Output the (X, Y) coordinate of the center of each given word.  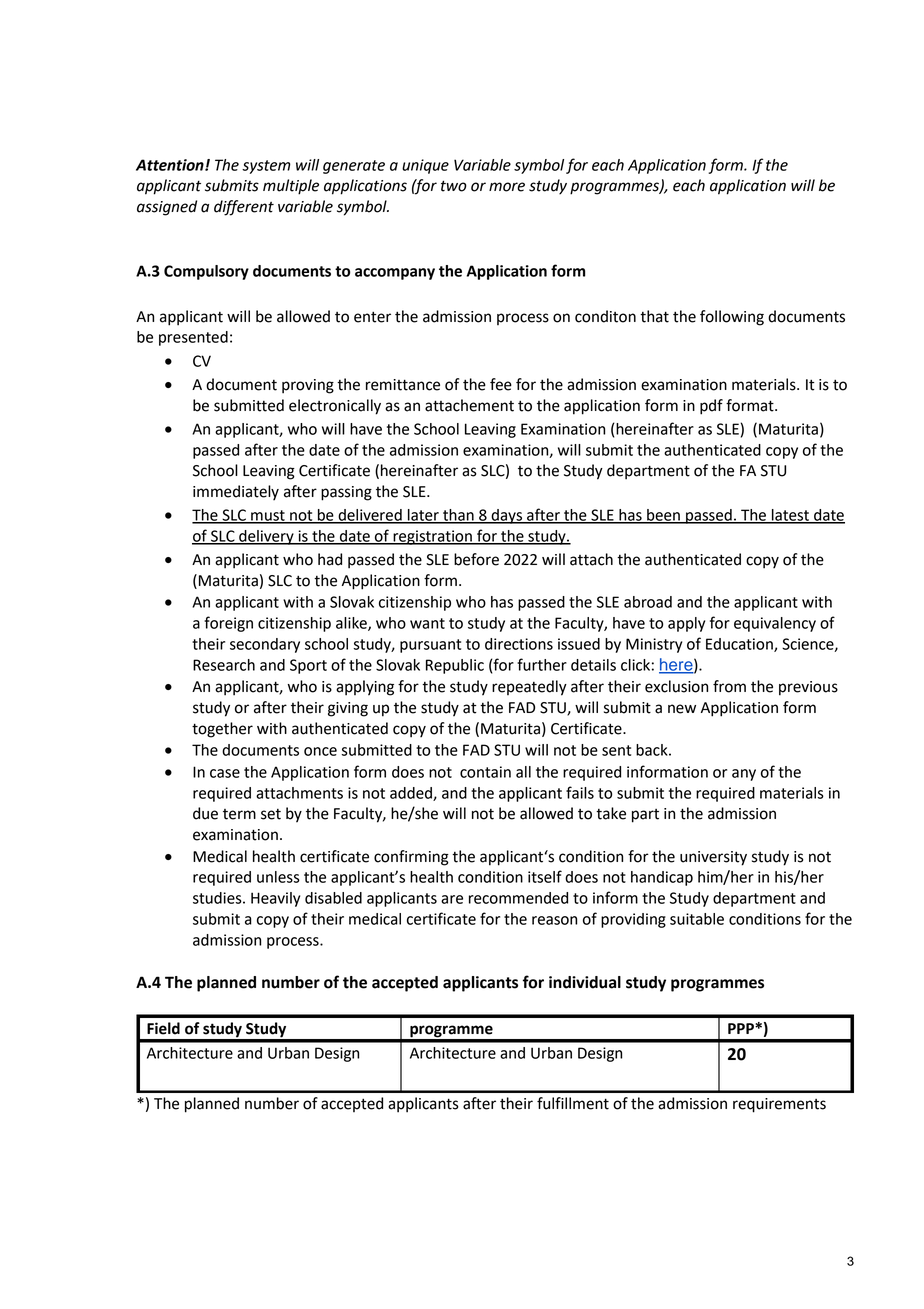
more (507, 187)
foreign (228, 624)
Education (740, 645)
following (732, 318)
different (244, 208)
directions (519, 644)
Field (163, 1028)
